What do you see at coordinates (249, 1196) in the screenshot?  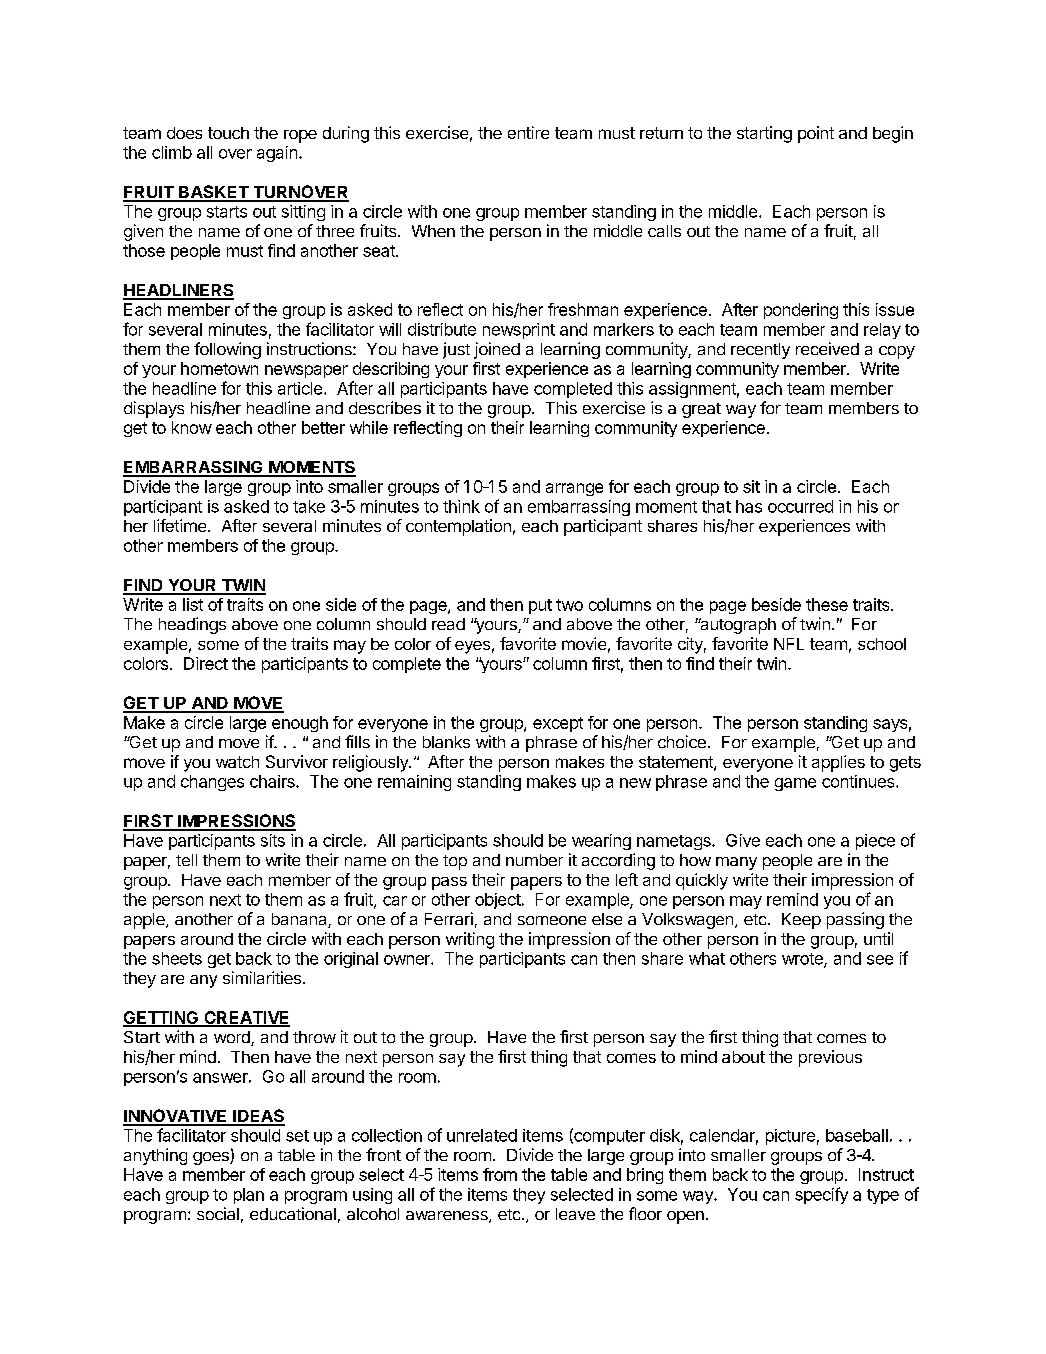 I see `plan` at bounding box center [249, 1196].
